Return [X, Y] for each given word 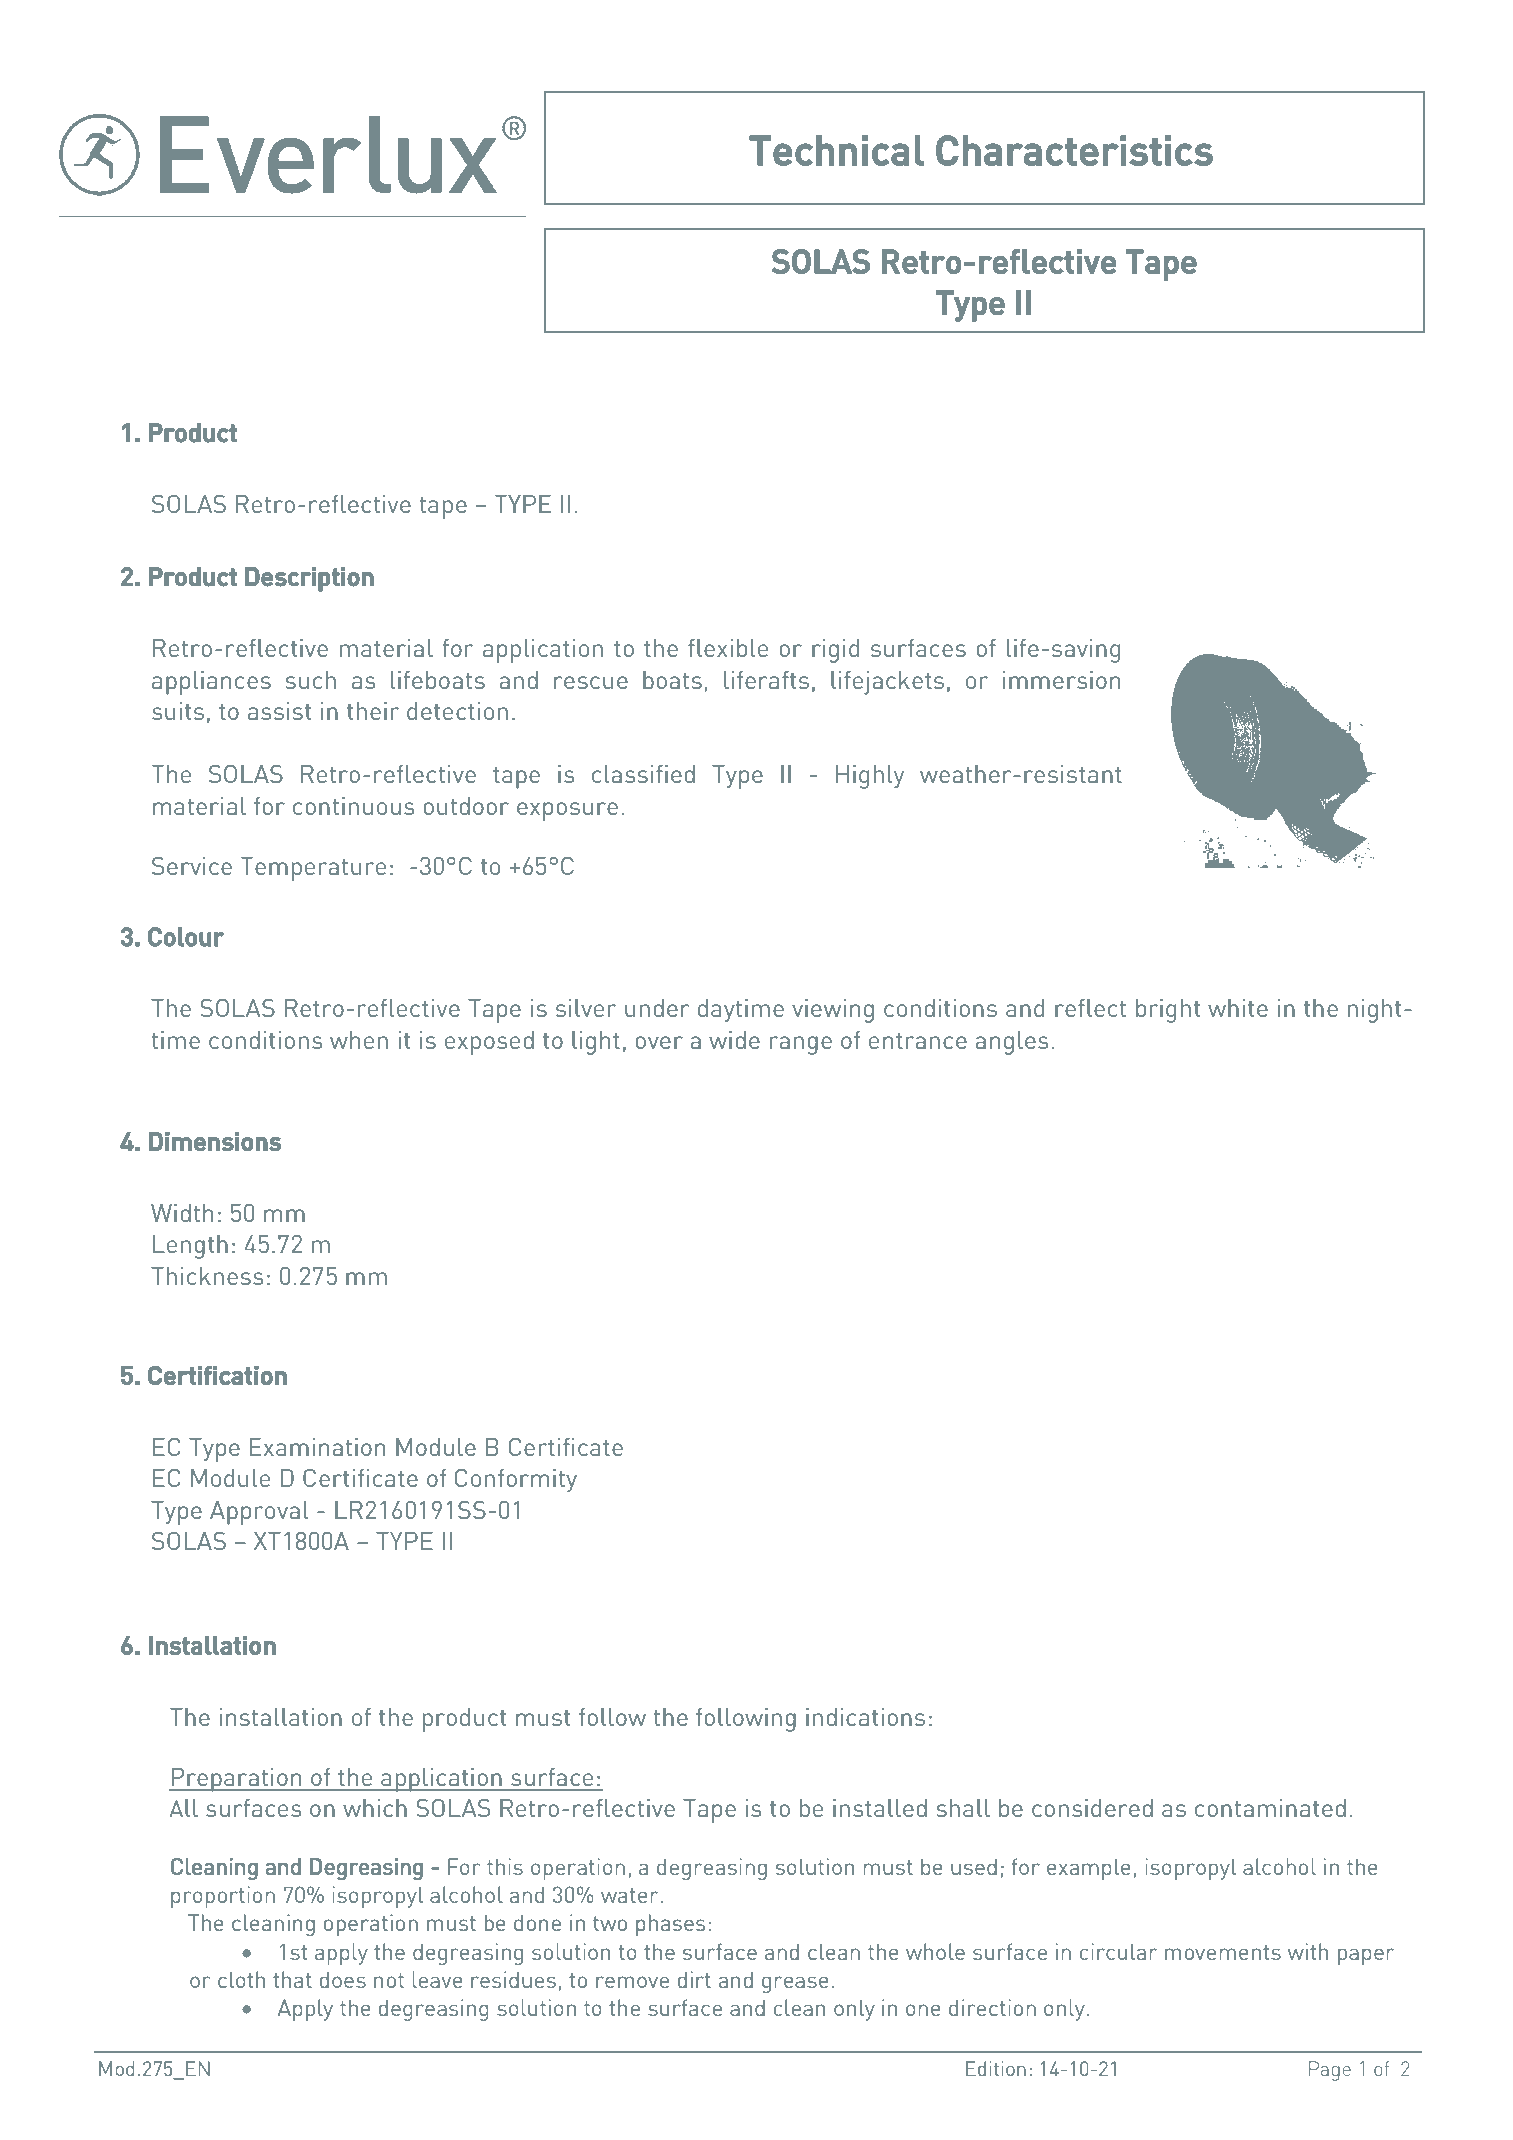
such [310, 680]
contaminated [1270, 1808]
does [343, 1980]
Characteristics [1075, 150]
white [1238, 1008]
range [801, 1045]
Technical [837, 150]
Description [309, 579]
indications [865, 1717]
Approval [259, 1513]
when [359, 1040]
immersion [1061, 680]
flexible [728, 648]
